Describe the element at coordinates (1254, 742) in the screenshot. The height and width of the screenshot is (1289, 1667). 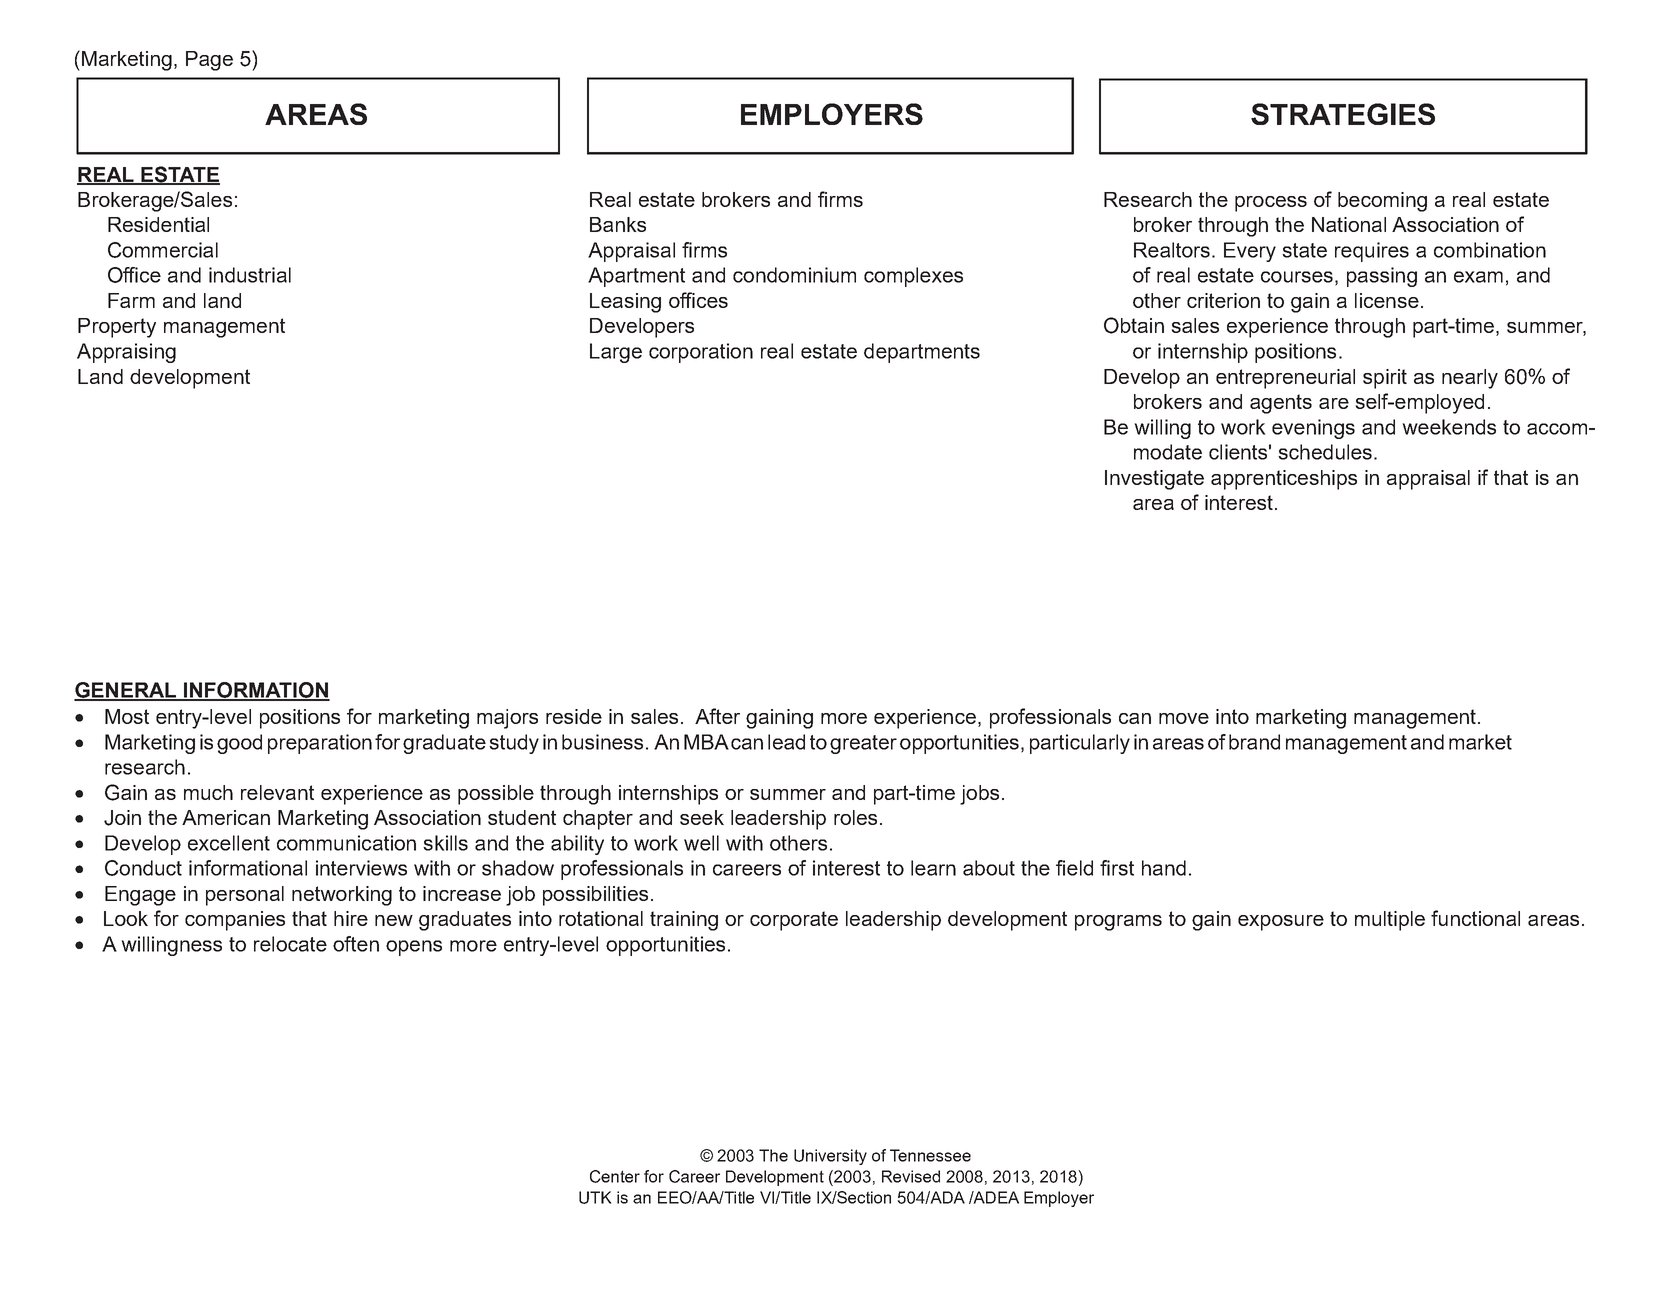
I see `brand` at that location.
